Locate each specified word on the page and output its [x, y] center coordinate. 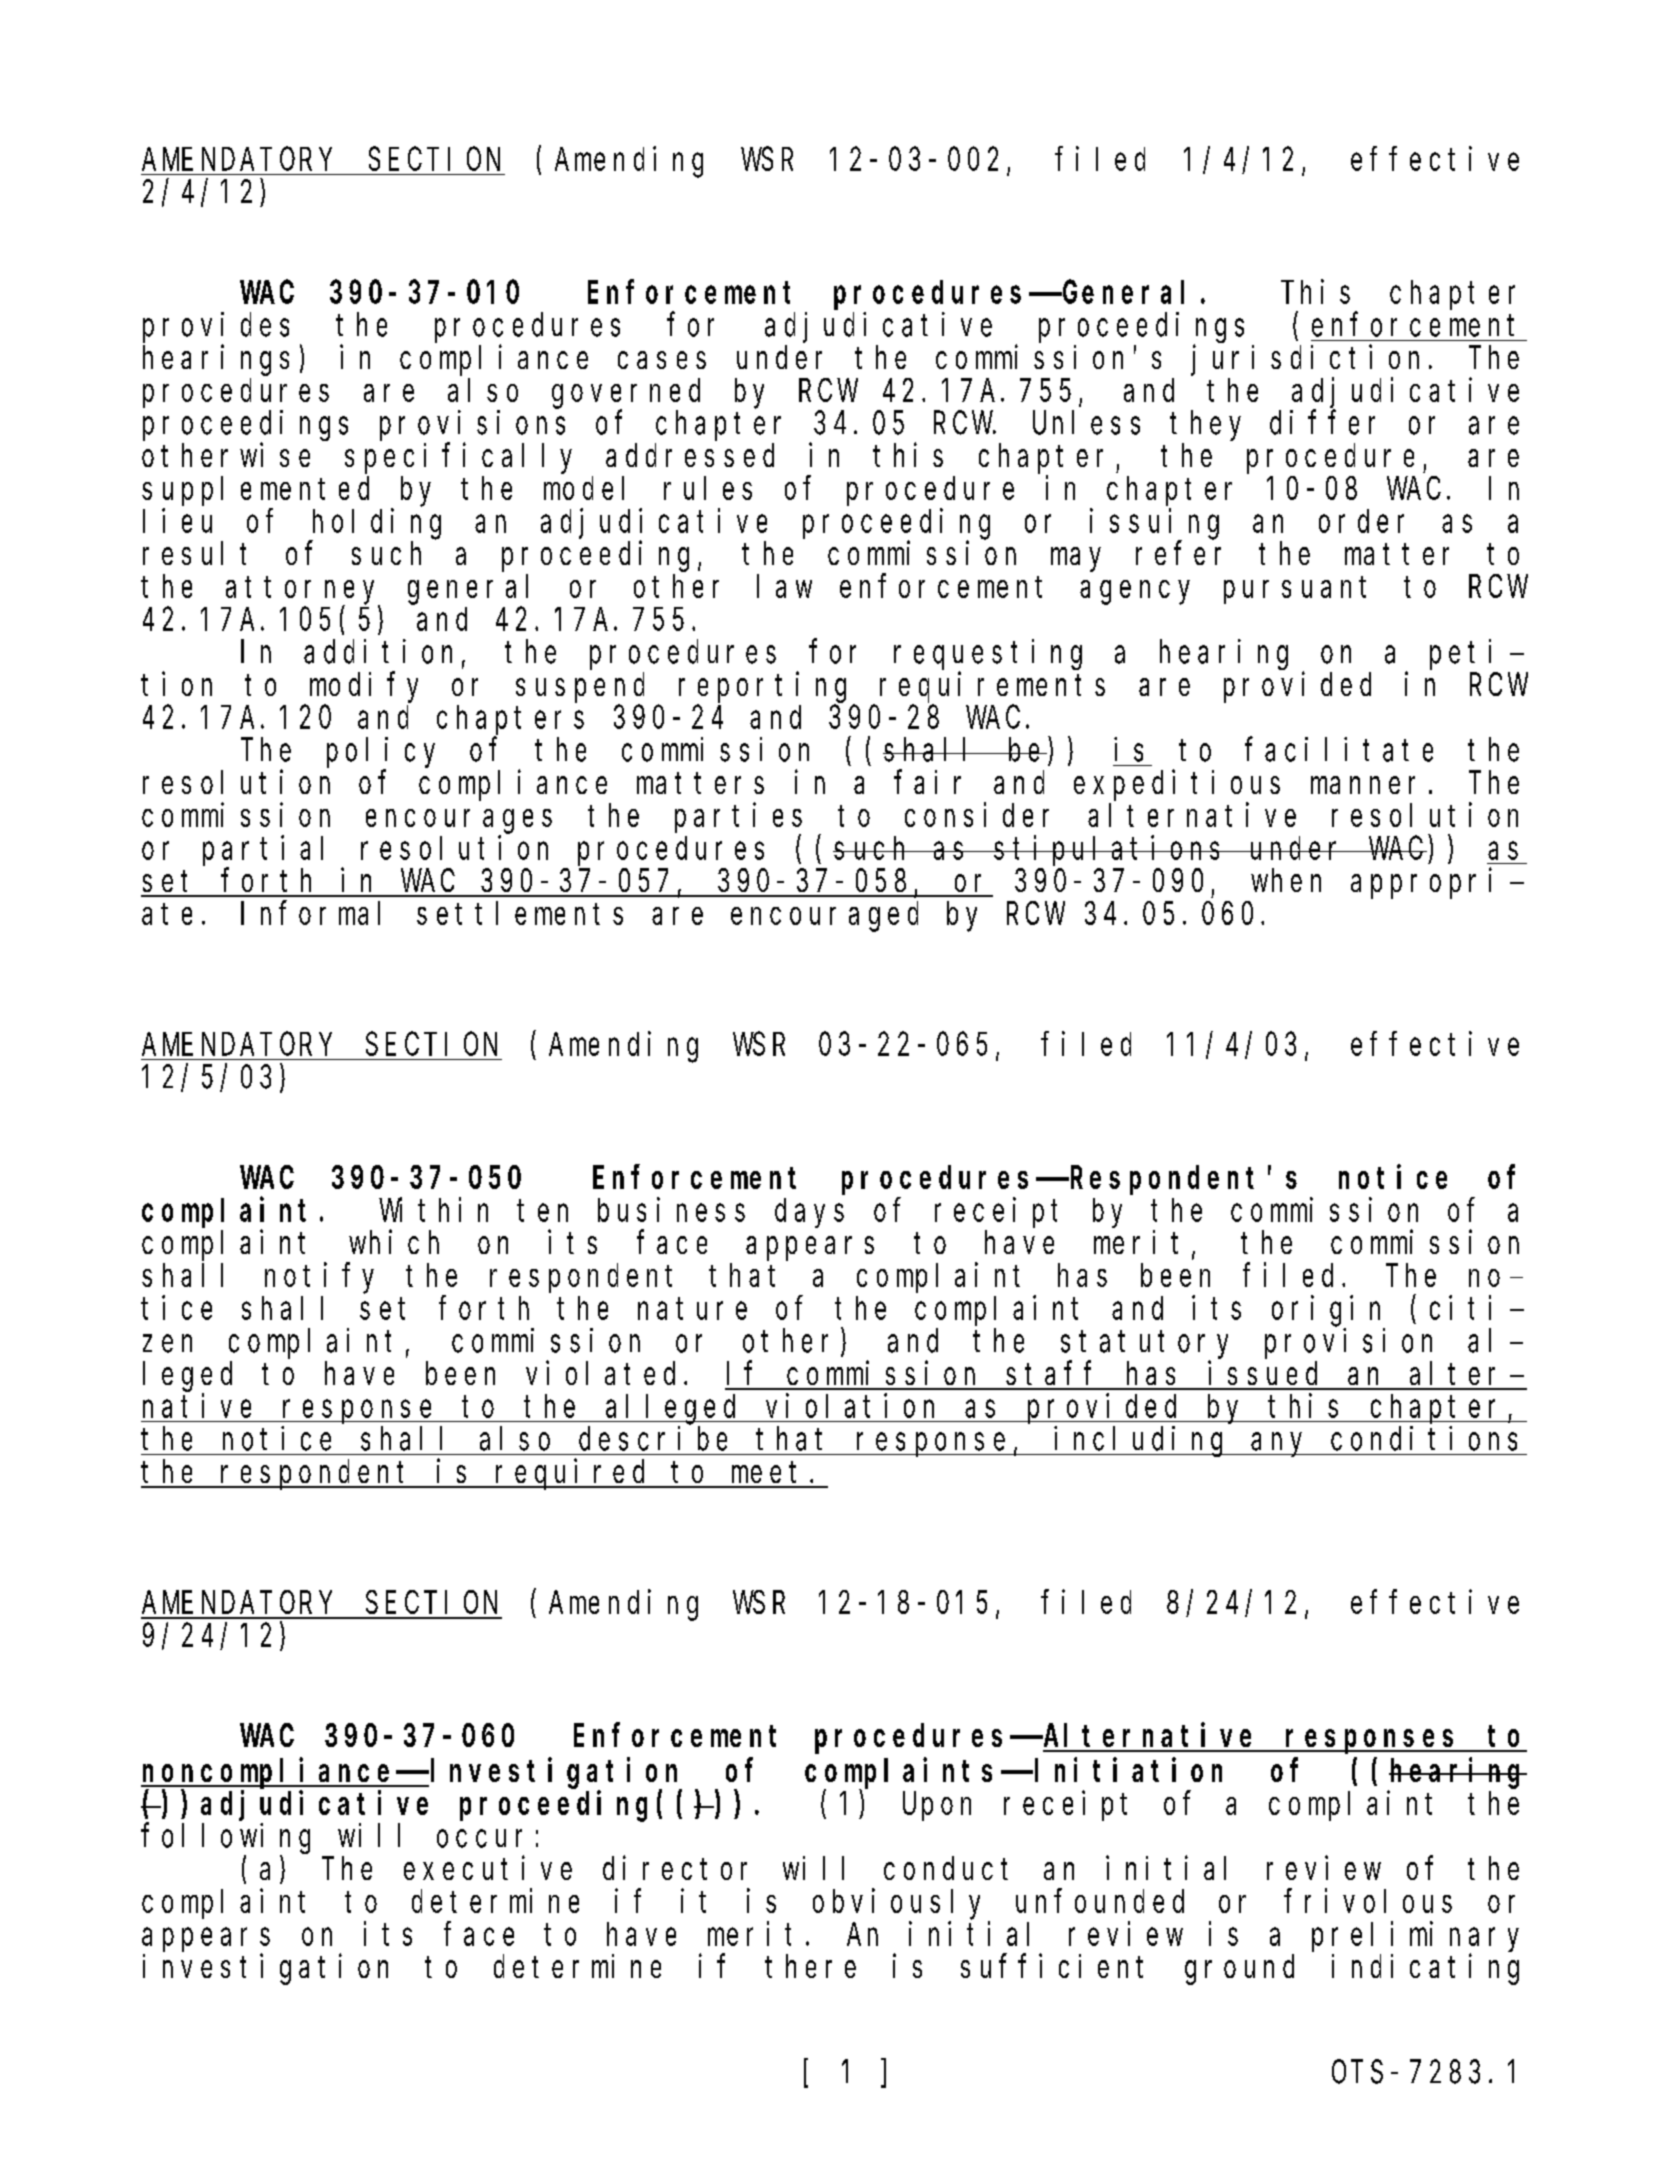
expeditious [1177, 785]
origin [1326, 1311]
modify [364, 687]
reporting [762, 687]
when [1286, 880]
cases [662, 360]
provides [216, 327]
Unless [1086, 423]
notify [319, 1278]
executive [488, 1868]
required [573, 1474]
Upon [937, 1807]
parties [738, 818]
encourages [459, 822]
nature [692, 1309]
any [1281, 1445]
